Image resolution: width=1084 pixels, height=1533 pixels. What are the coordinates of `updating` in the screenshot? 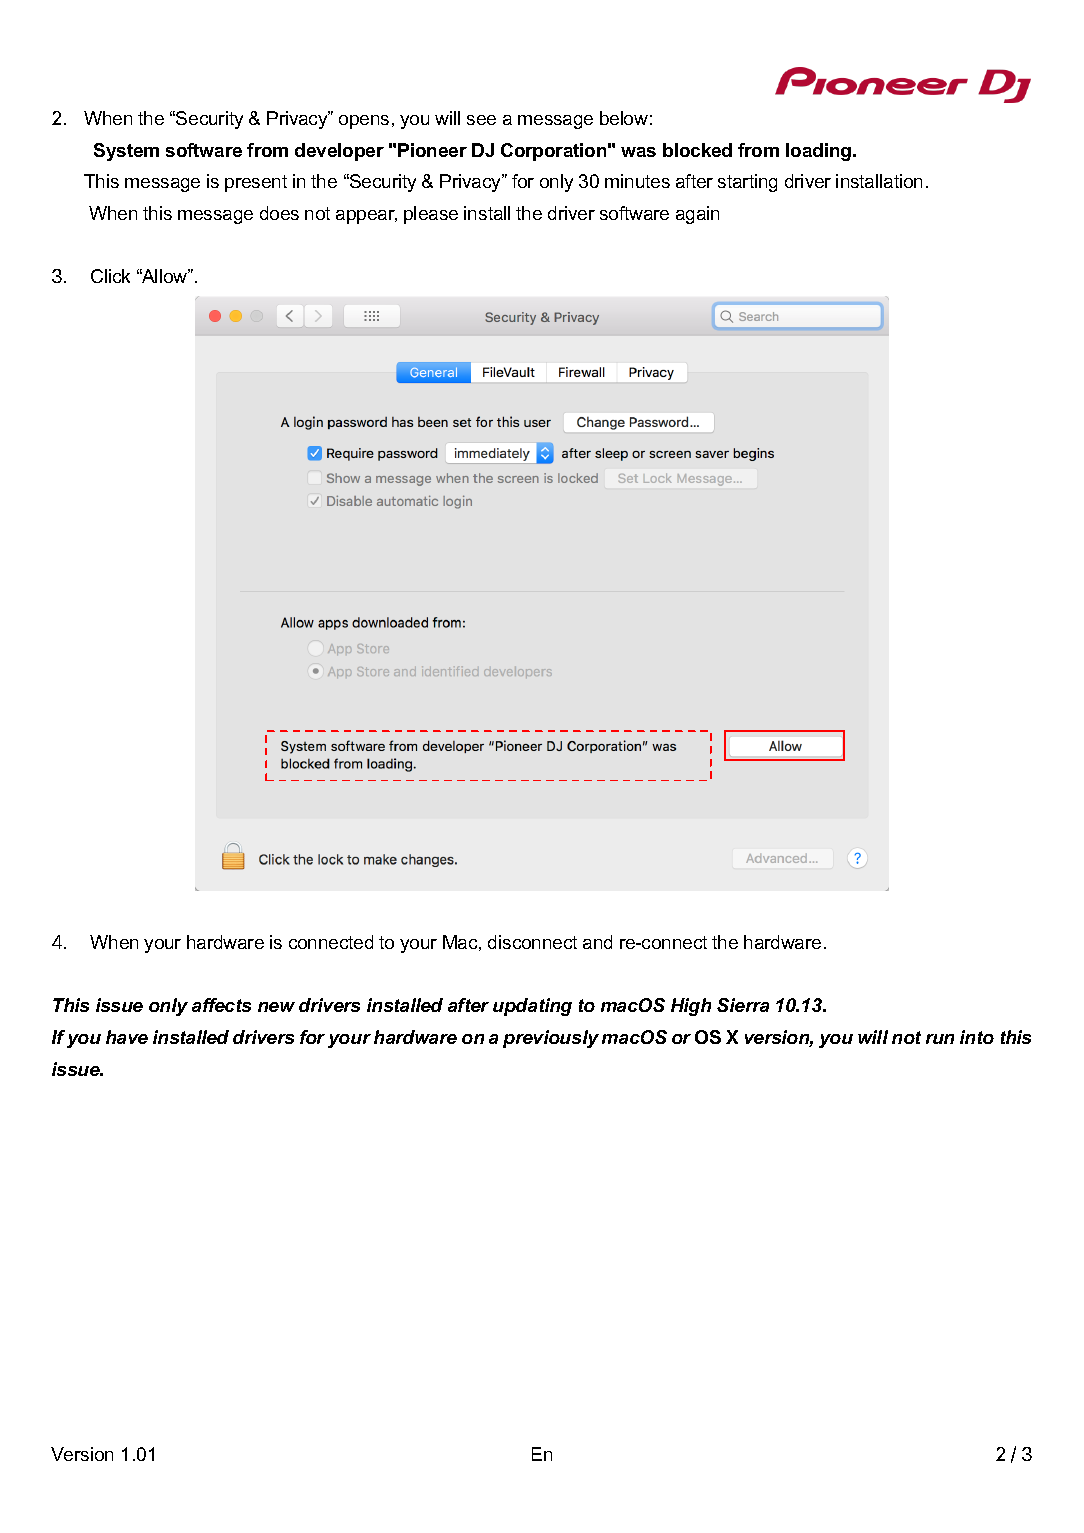 It's located at (532, 1007).
